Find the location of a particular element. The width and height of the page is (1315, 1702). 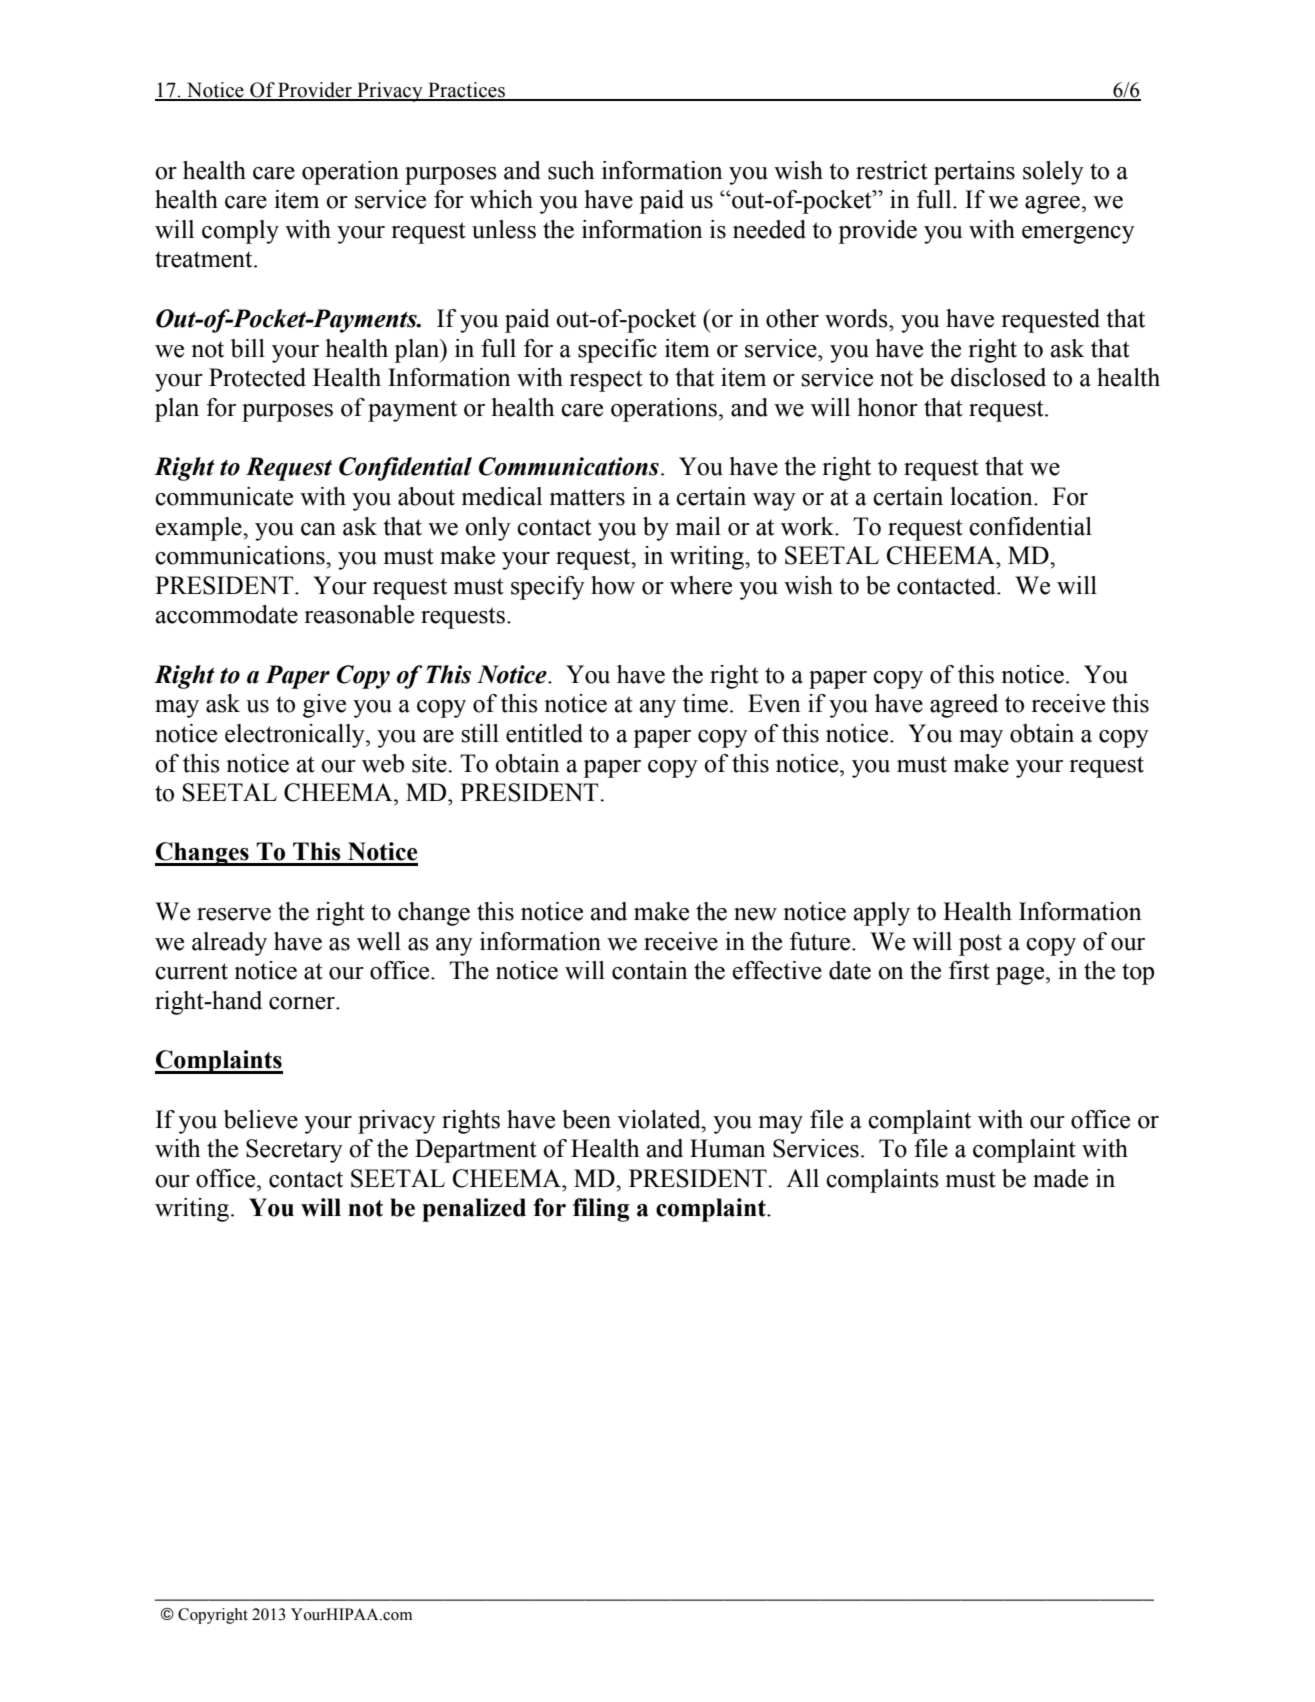

location is located at coordinates (992, 496).
